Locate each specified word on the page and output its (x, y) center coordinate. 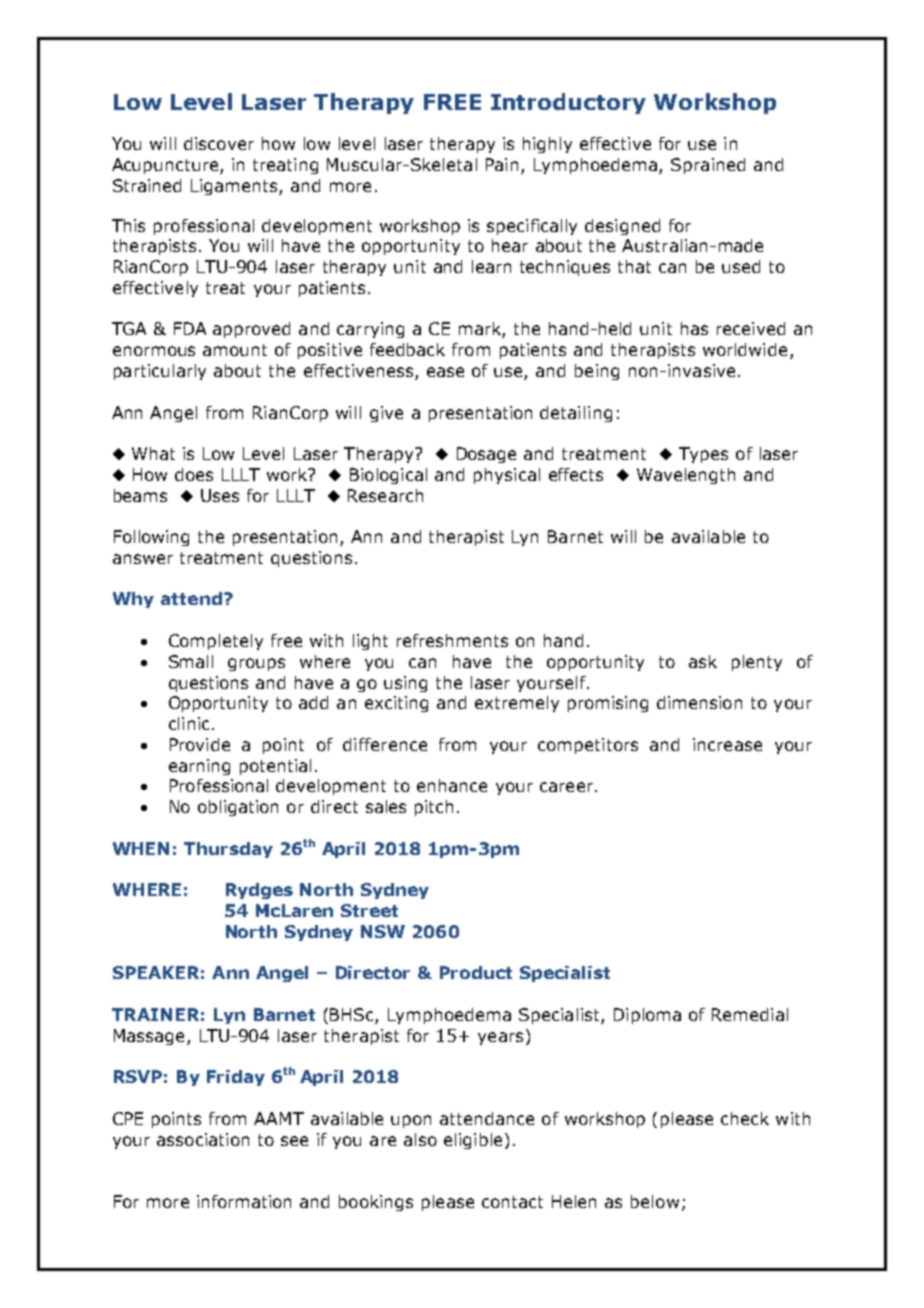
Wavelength (686, 476)
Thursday (228, 850)
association (203, 1139)
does (194, 474)
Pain (504, 166)
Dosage (486, 455)
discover (219, 143)
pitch (434, 808)
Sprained (708, 166)
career (568, 787)
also (420, 1139)
